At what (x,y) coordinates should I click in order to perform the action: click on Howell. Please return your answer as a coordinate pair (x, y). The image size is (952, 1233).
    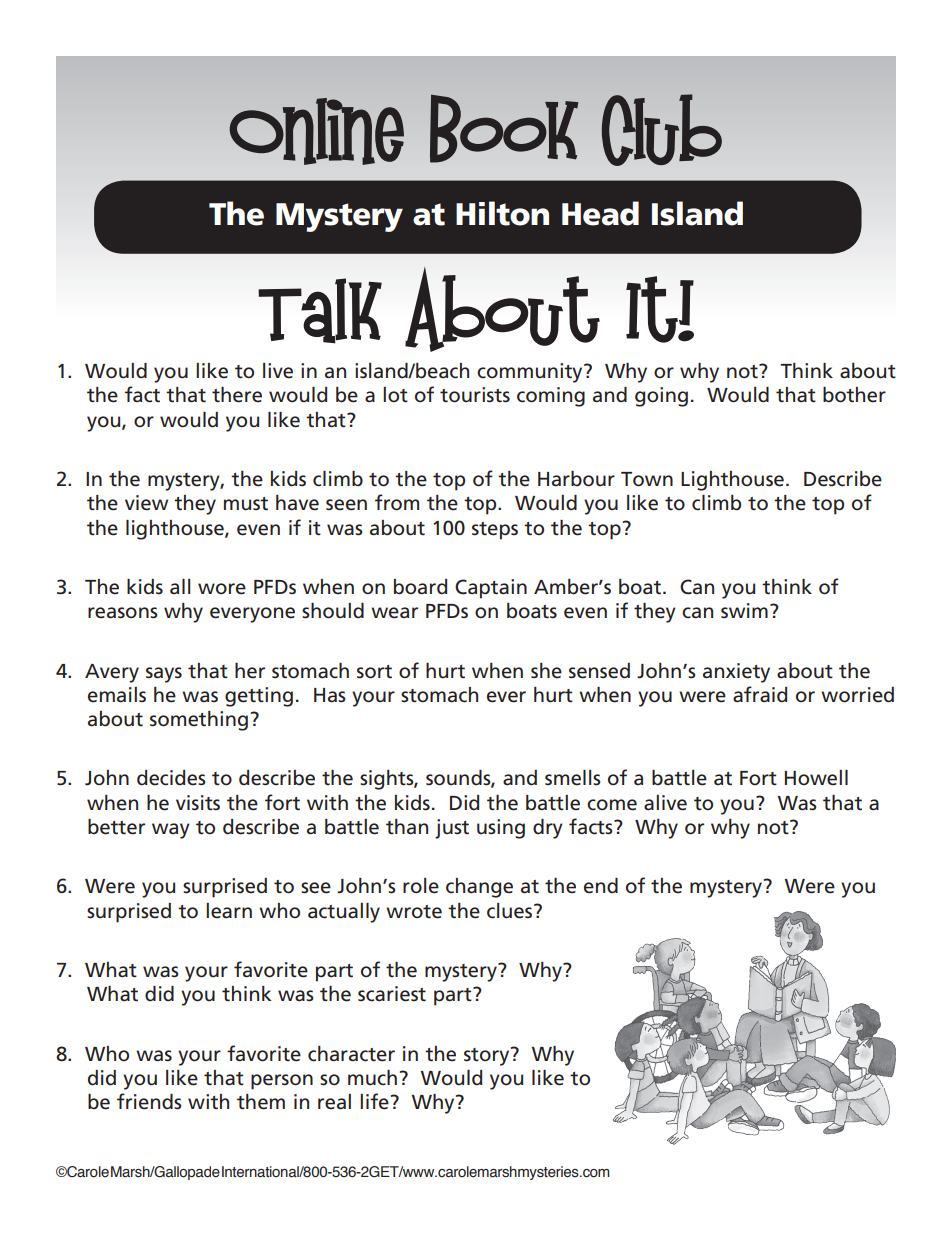
    Looking at the image, I should click on (816, 778).
